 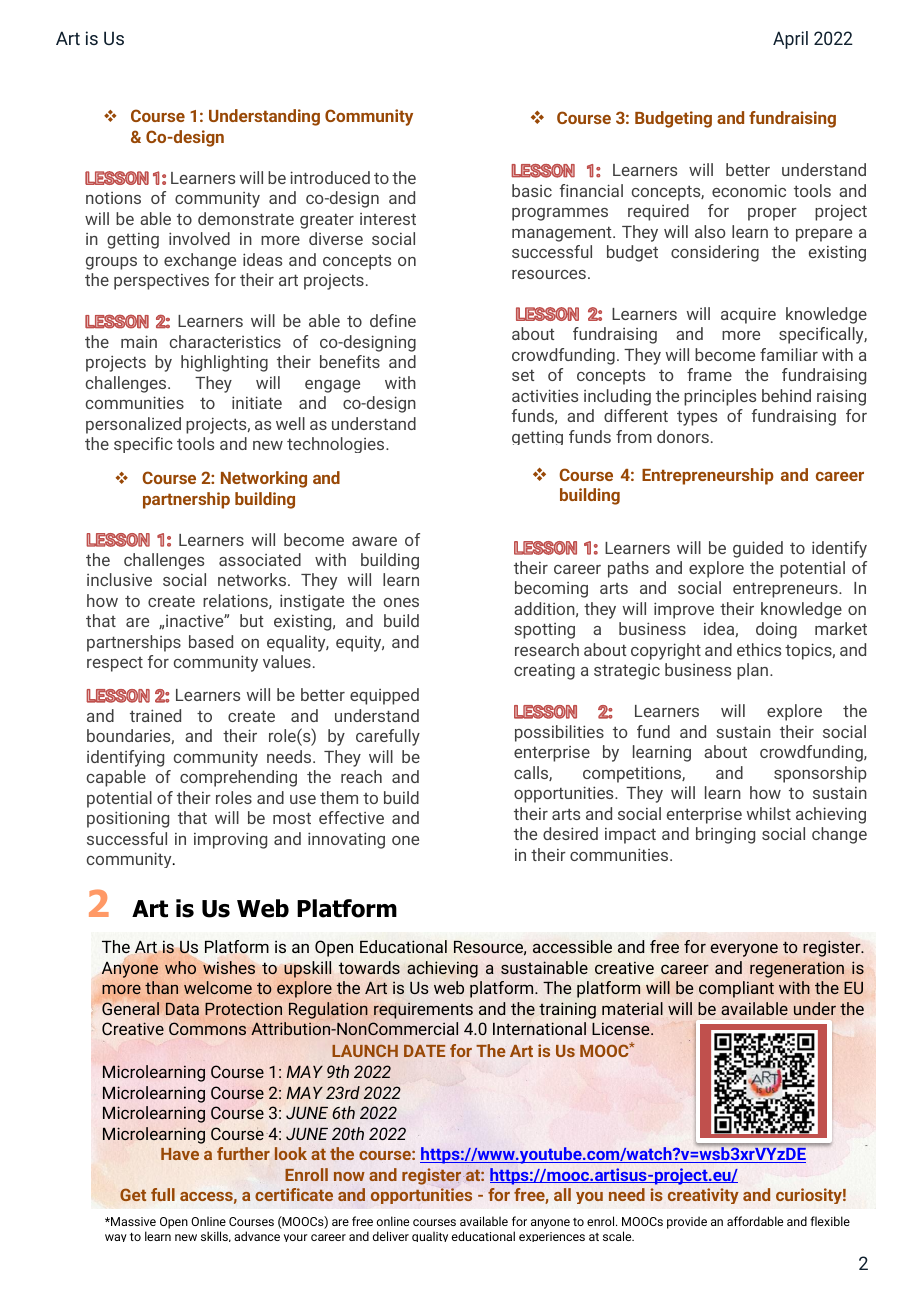 I want to click on skills, so click(x=216, y=1236).
